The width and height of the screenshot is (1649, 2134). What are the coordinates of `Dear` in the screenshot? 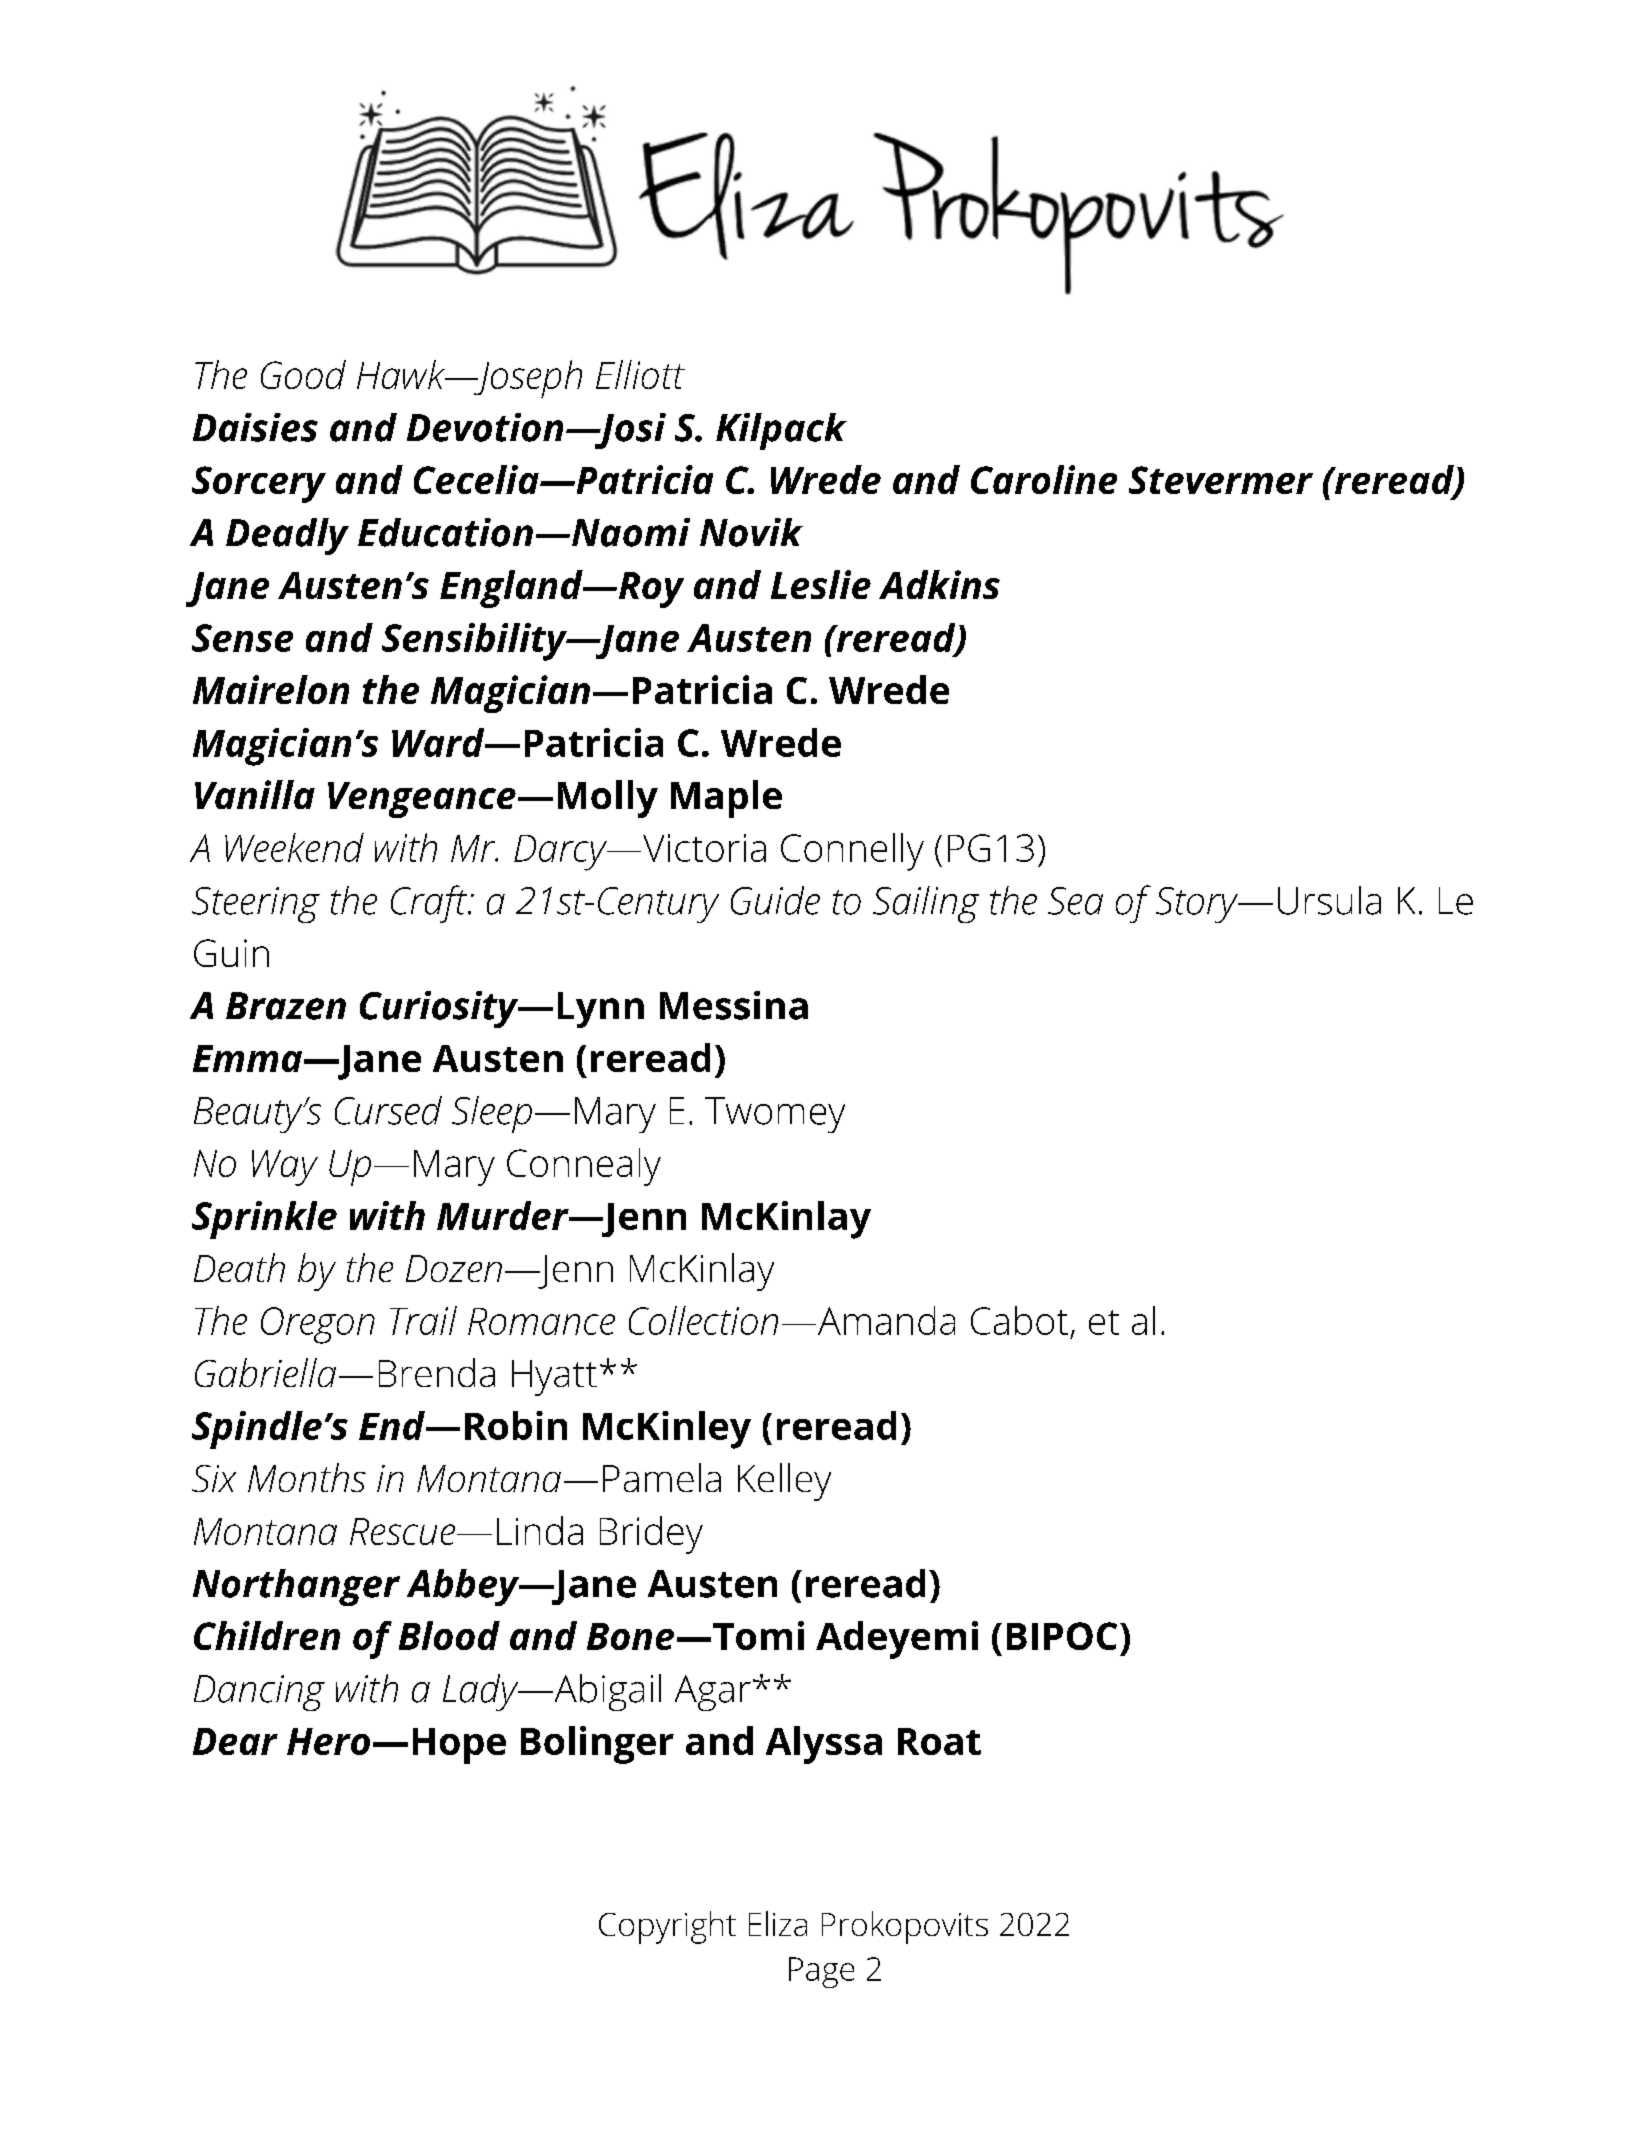 It's located at (235, 1741).
